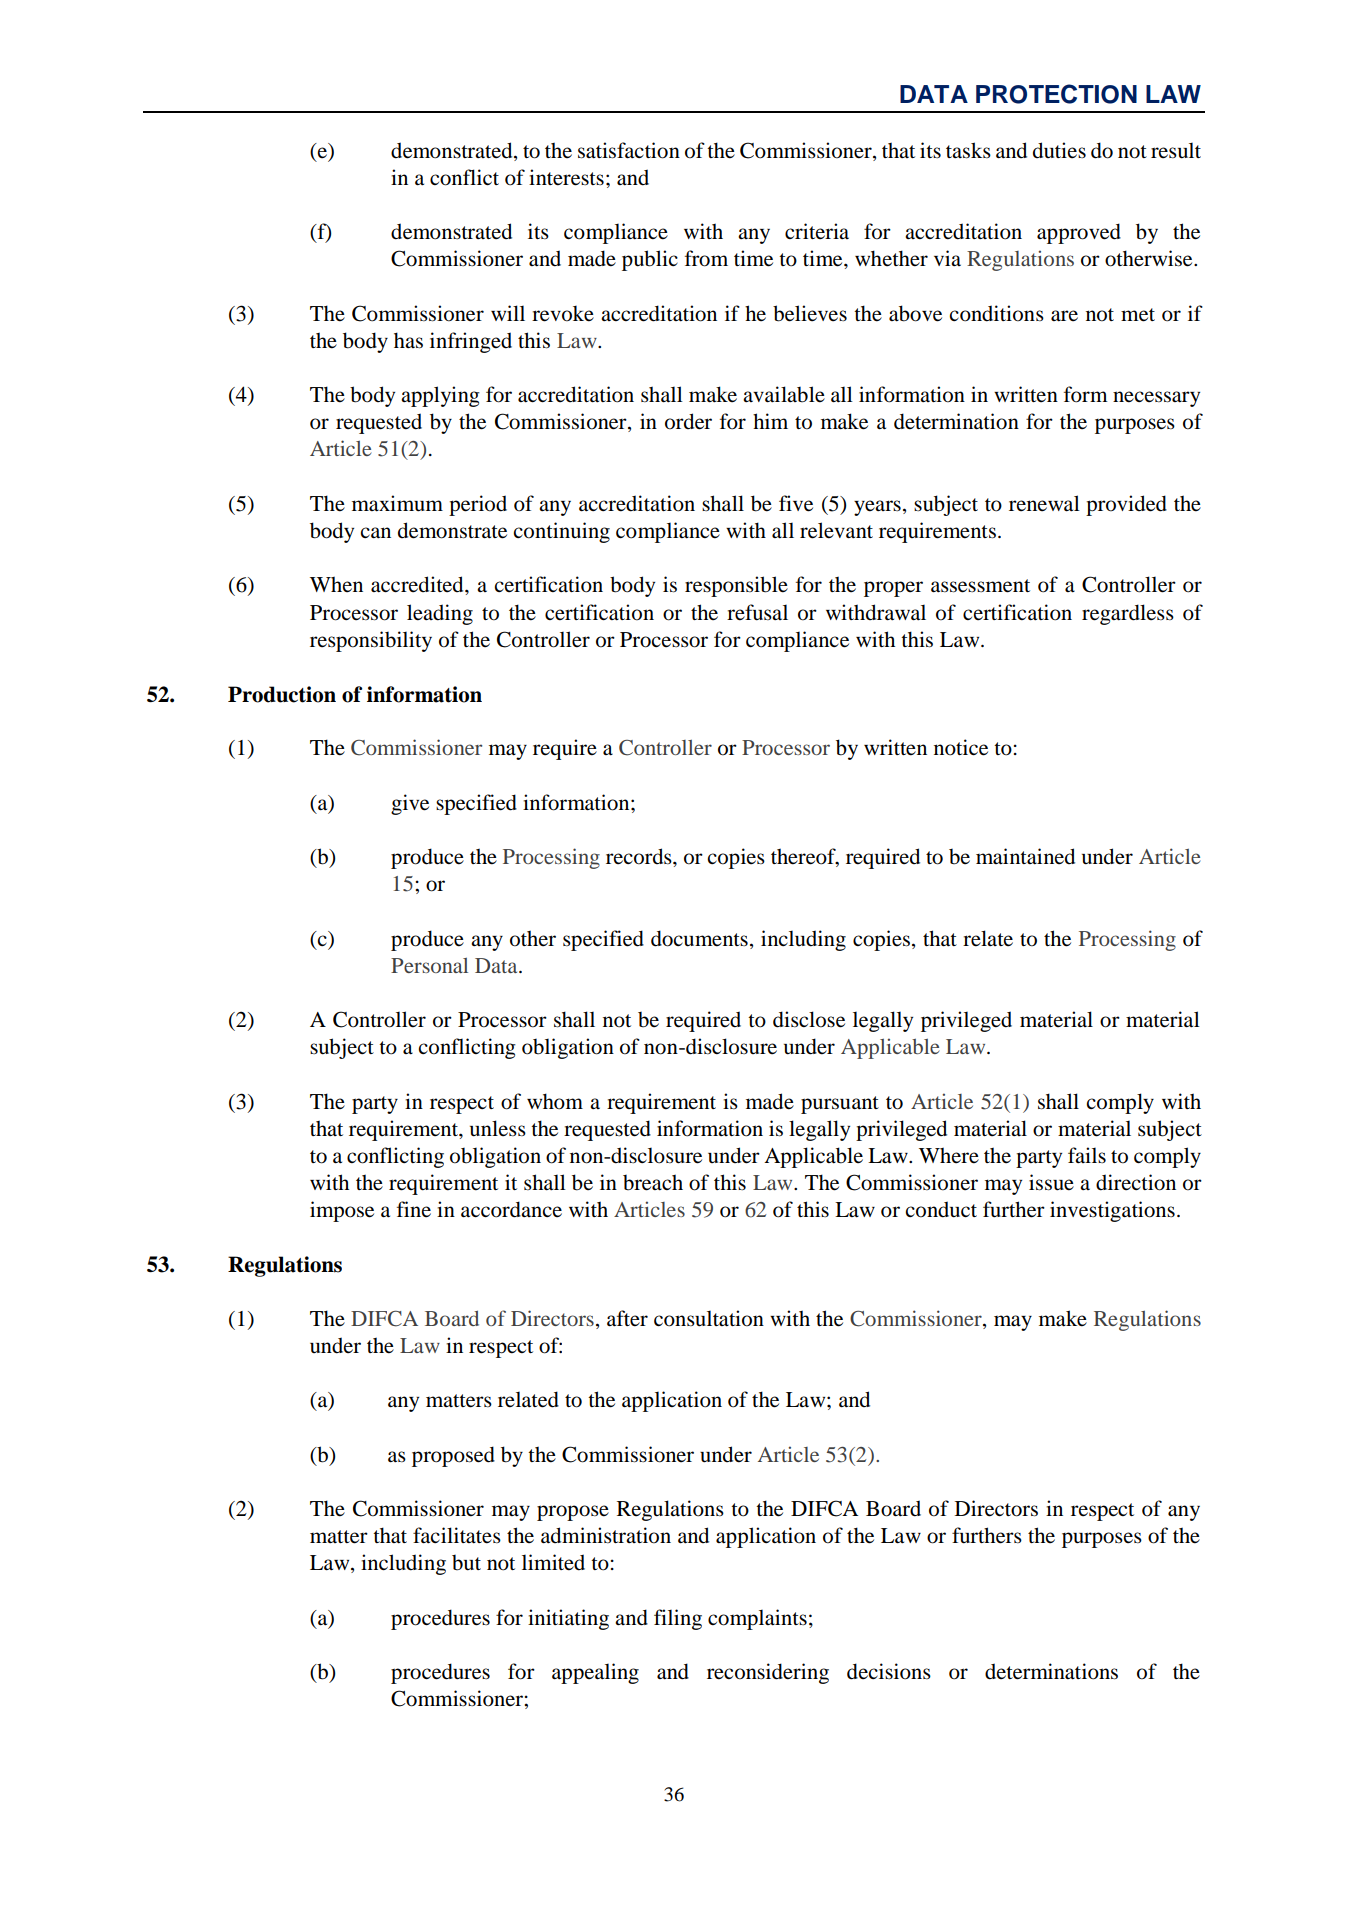 The width and height of the screenshot is (1348, 1906). I want to click on interests, so click(566, 177).
